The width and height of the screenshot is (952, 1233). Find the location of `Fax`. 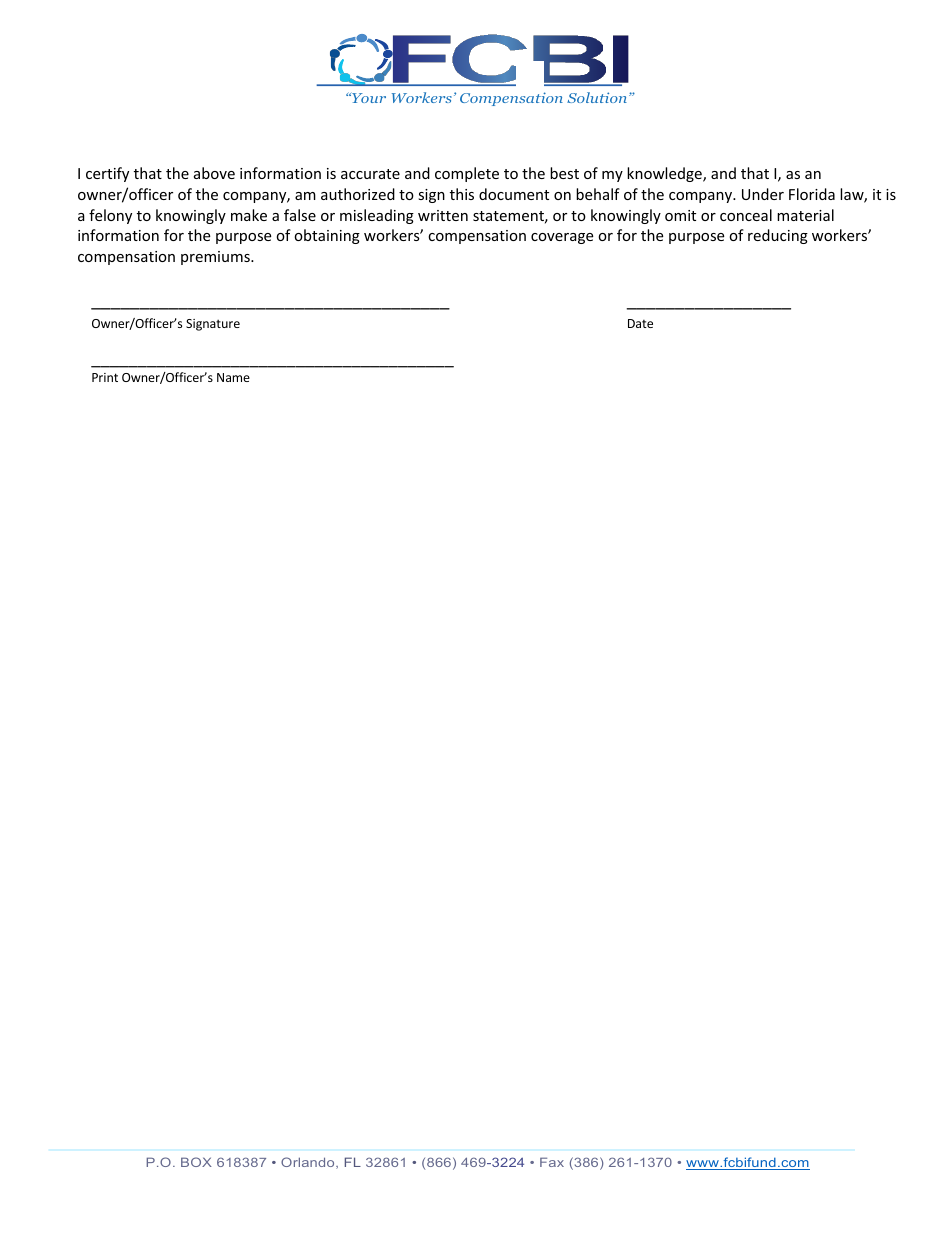

Fax is located at coordinates (552, 1162).
